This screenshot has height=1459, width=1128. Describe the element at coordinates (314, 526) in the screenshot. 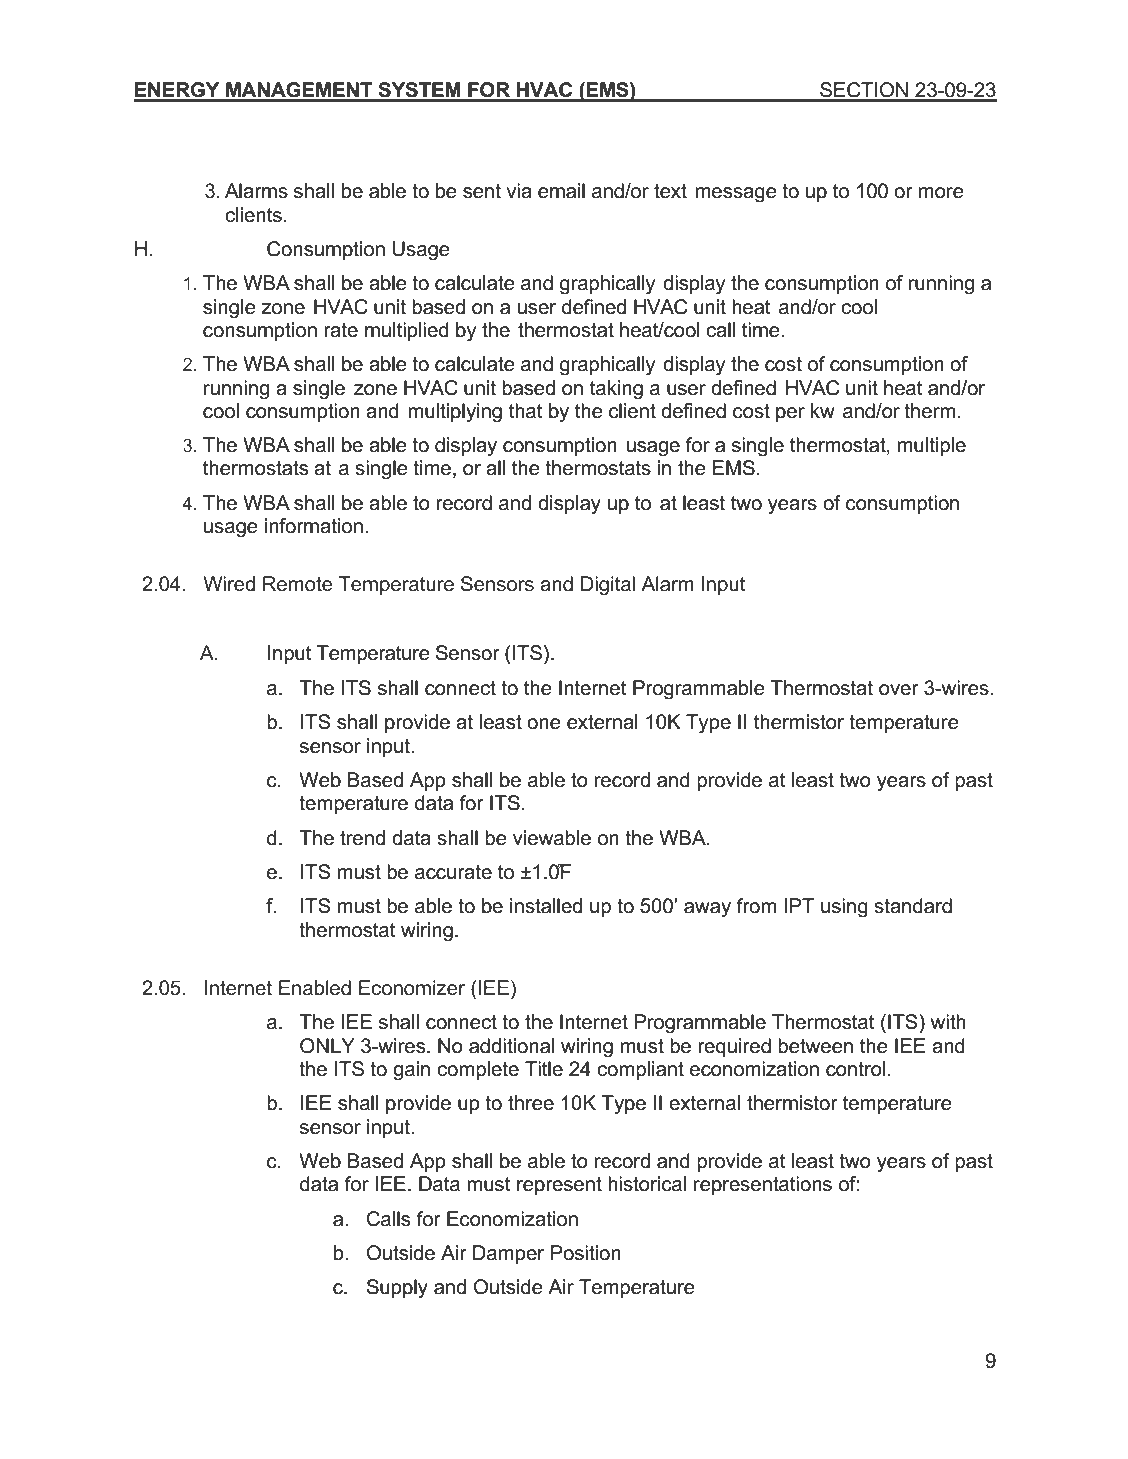

I see `information` at that location.
